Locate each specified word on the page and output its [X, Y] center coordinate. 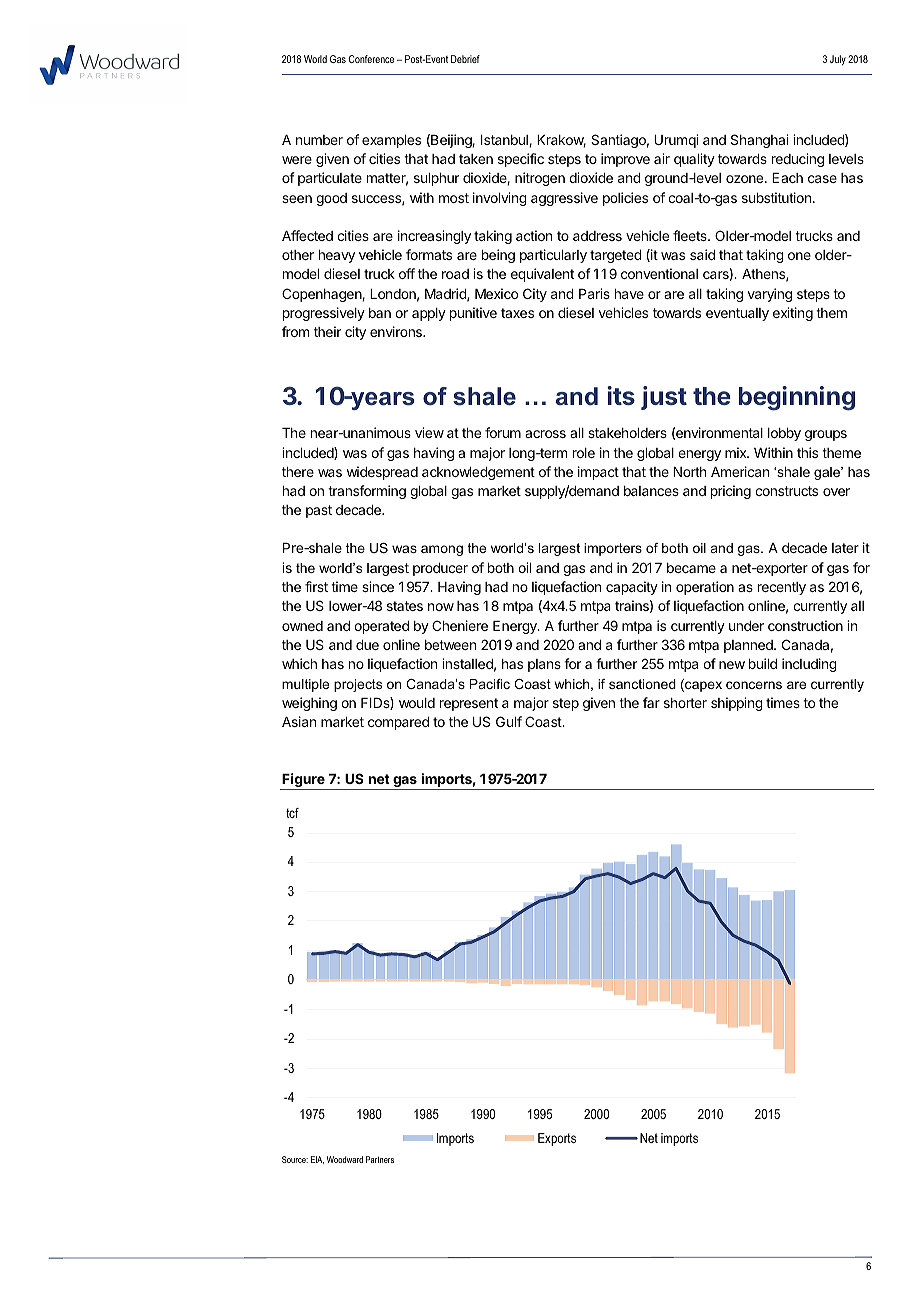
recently [782, 588]
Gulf [509, 721]
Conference [371, 59]
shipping [737, 704]
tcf [292, 813]
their [327, 331]
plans [544, 665]
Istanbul [505, 141]
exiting [793, 314]
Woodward [345, 1159]
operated [381, 627]
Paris [594, 293]
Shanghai [759, 141]
